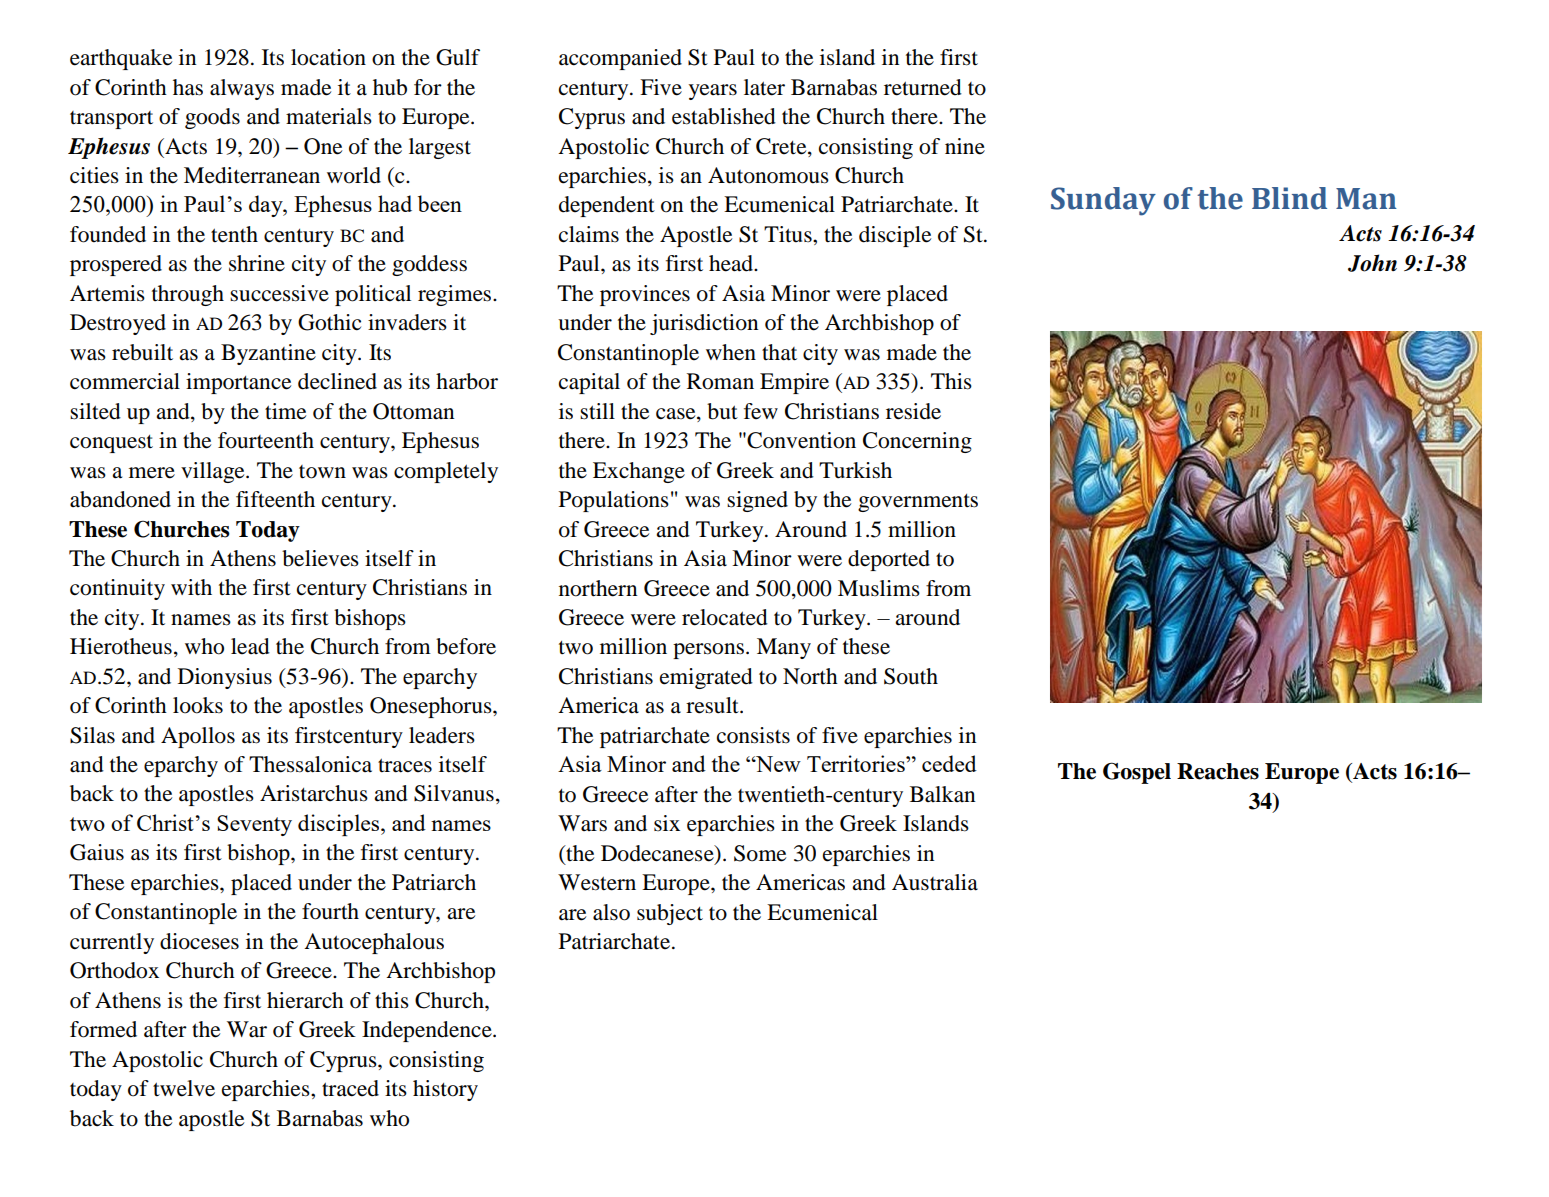 The image size is (1549, 1197). Describe the element at coordinates (667, 823) in the image. I see `six` at that location.
